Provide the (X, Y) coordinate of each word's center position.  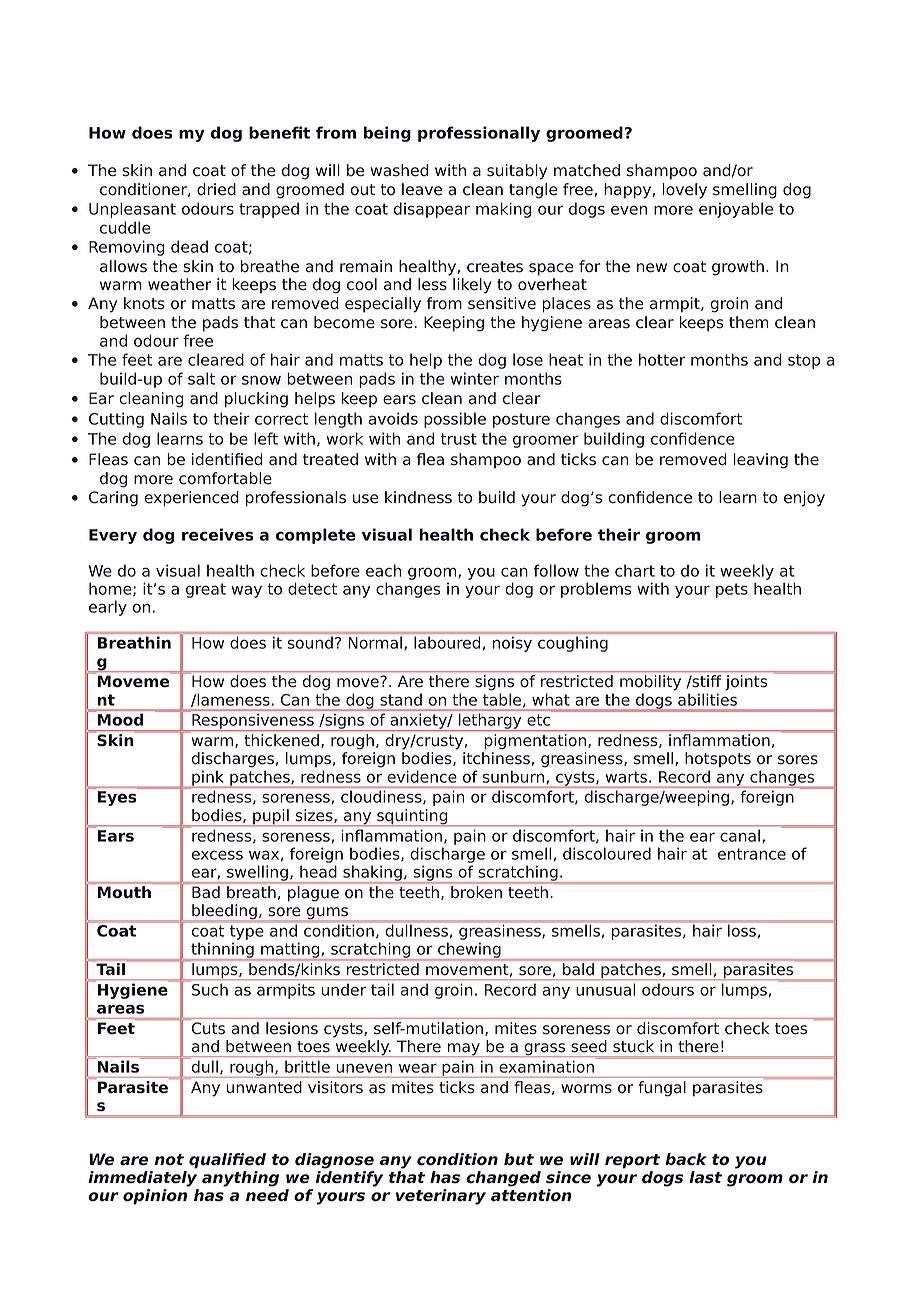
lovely (685, 191)
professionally (479, 134)
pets (732, 590)
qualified (227, 1161)
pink (208, 779)
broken (476, 892)
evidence (422, 776)
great (206, 590)
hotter (662, 359)
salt (201, 378)
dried (216, 189)
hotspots (718, 759)
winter (474, 378)
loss (742, 931)
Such (210, 990)
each (383, 570)
